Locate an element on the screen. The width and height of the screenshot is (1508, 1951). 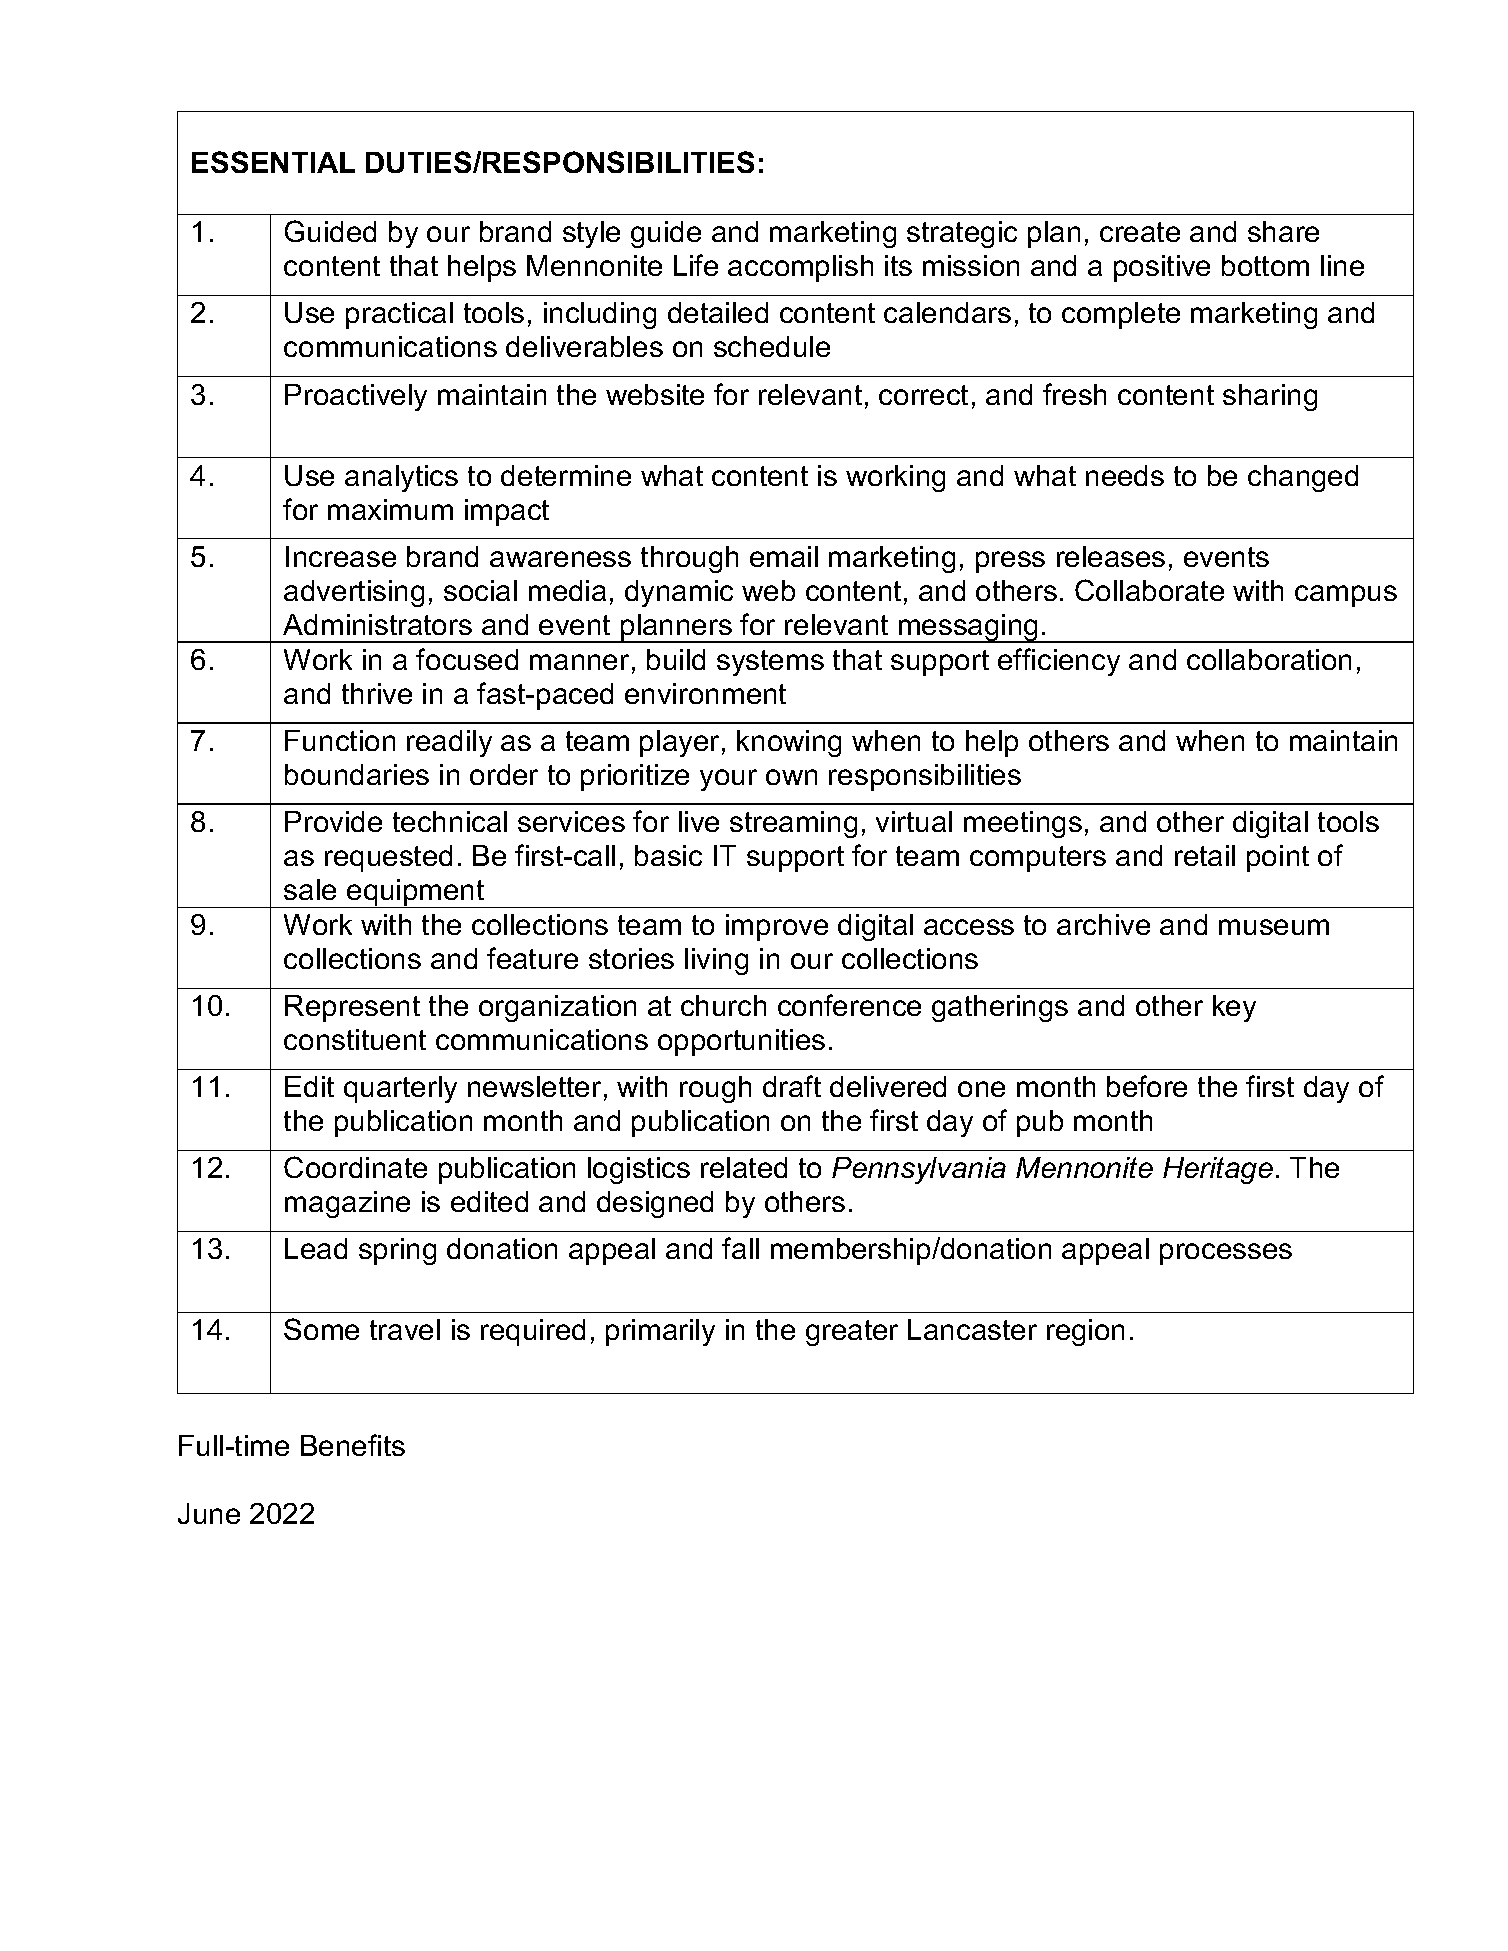
create is located at coordinates (1140, 232).
